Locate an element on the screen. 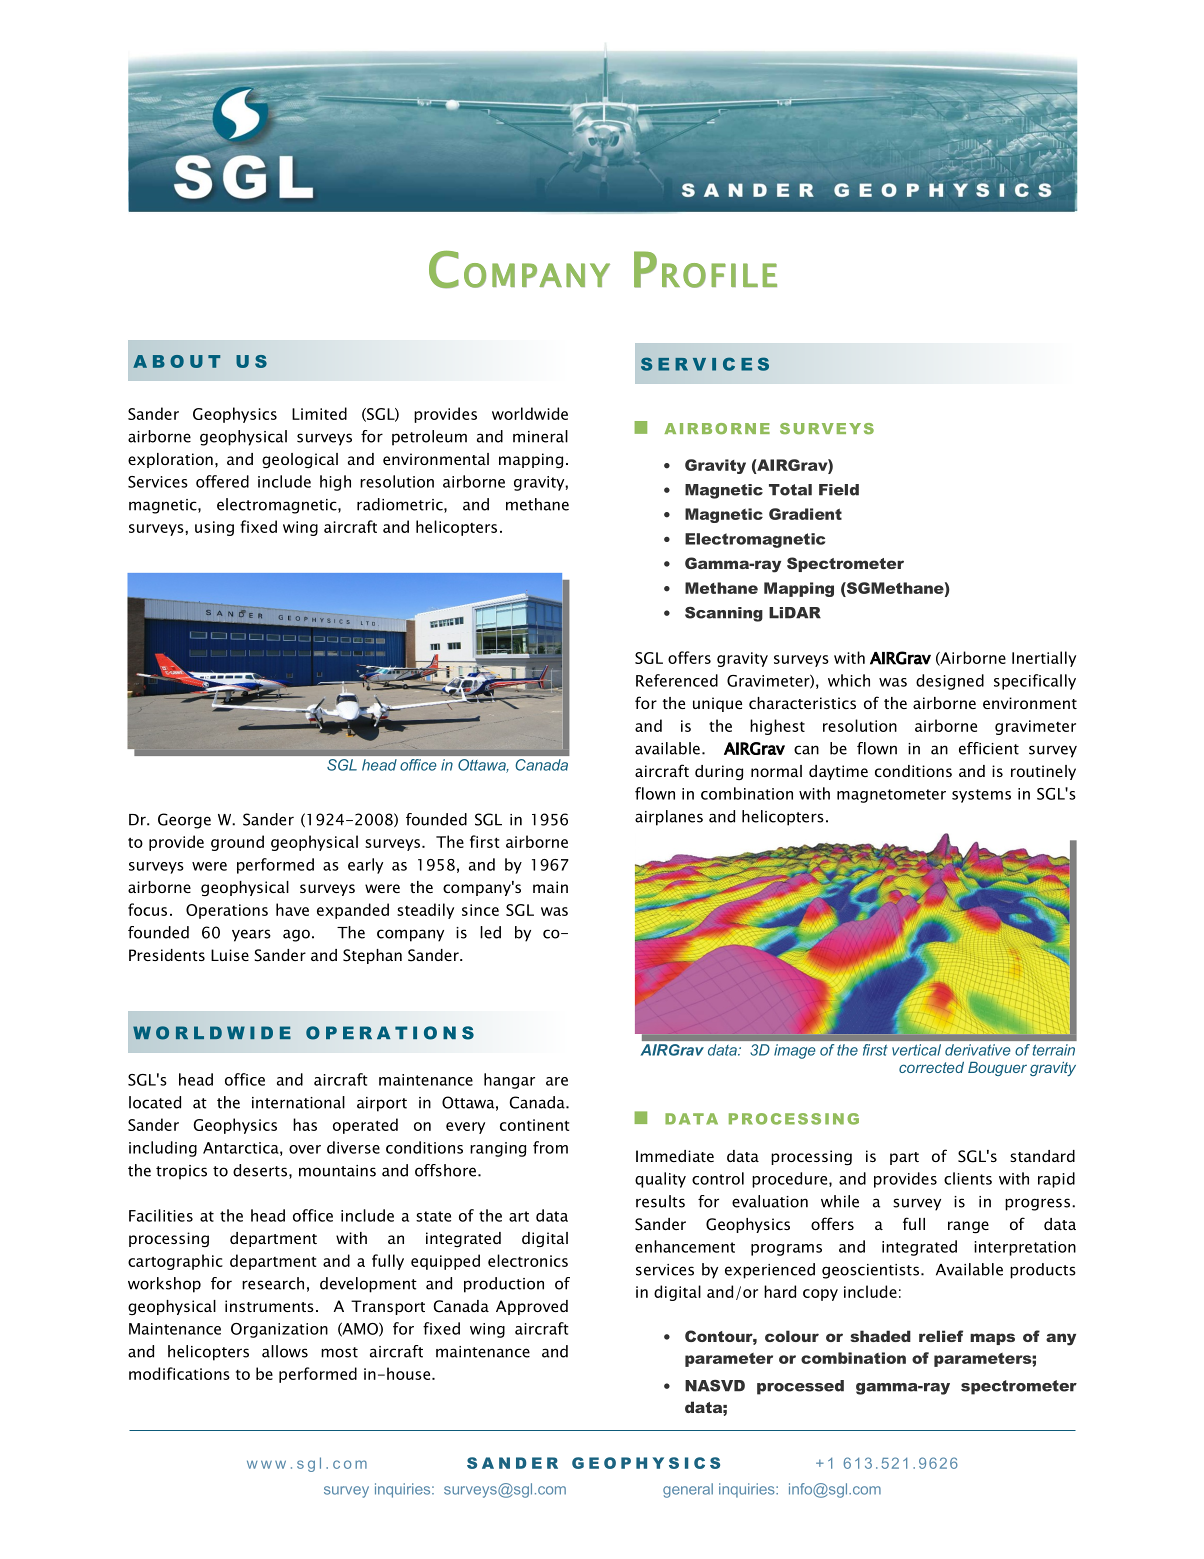  geological is located at coordinates (300, 461).
